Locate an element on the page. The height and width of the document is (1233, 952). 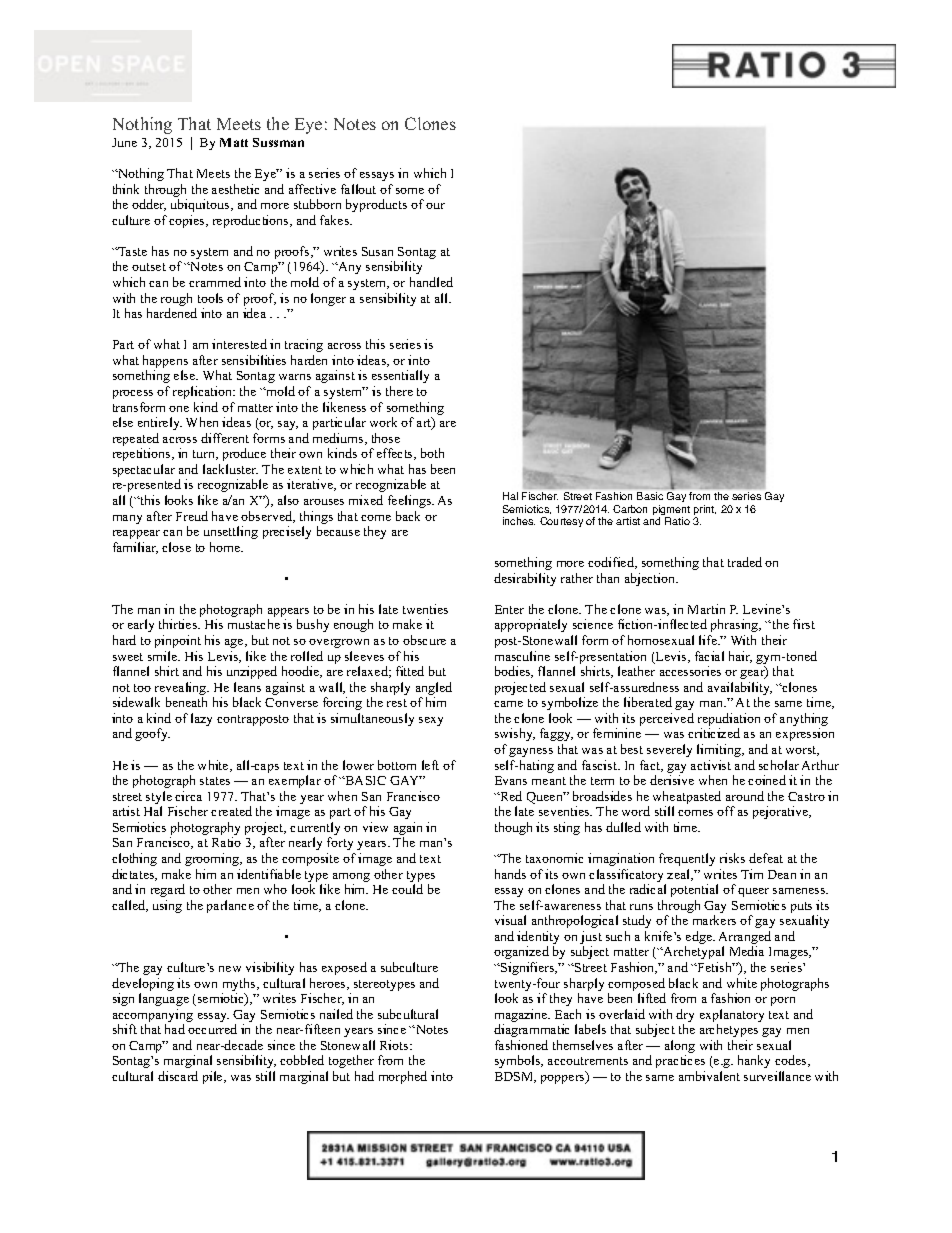
print is located at coordinates (705, 511).
